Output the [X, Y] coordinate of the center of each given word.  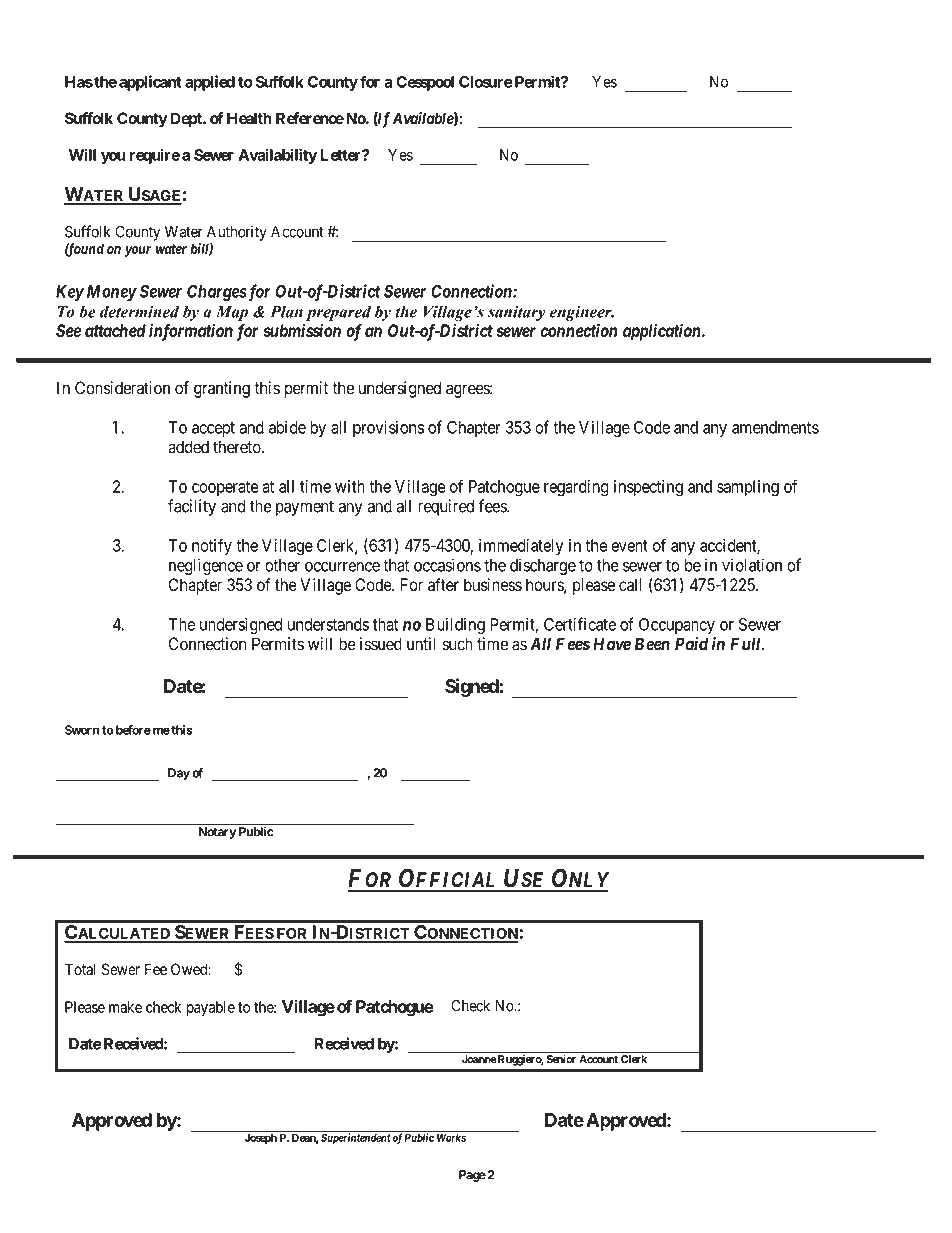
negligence [206, 566]
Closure [486, 82]
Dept [187, 120]
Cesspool [425, 83]
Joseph [261, 1139]
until [421, 644]
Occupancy [677, 626]
